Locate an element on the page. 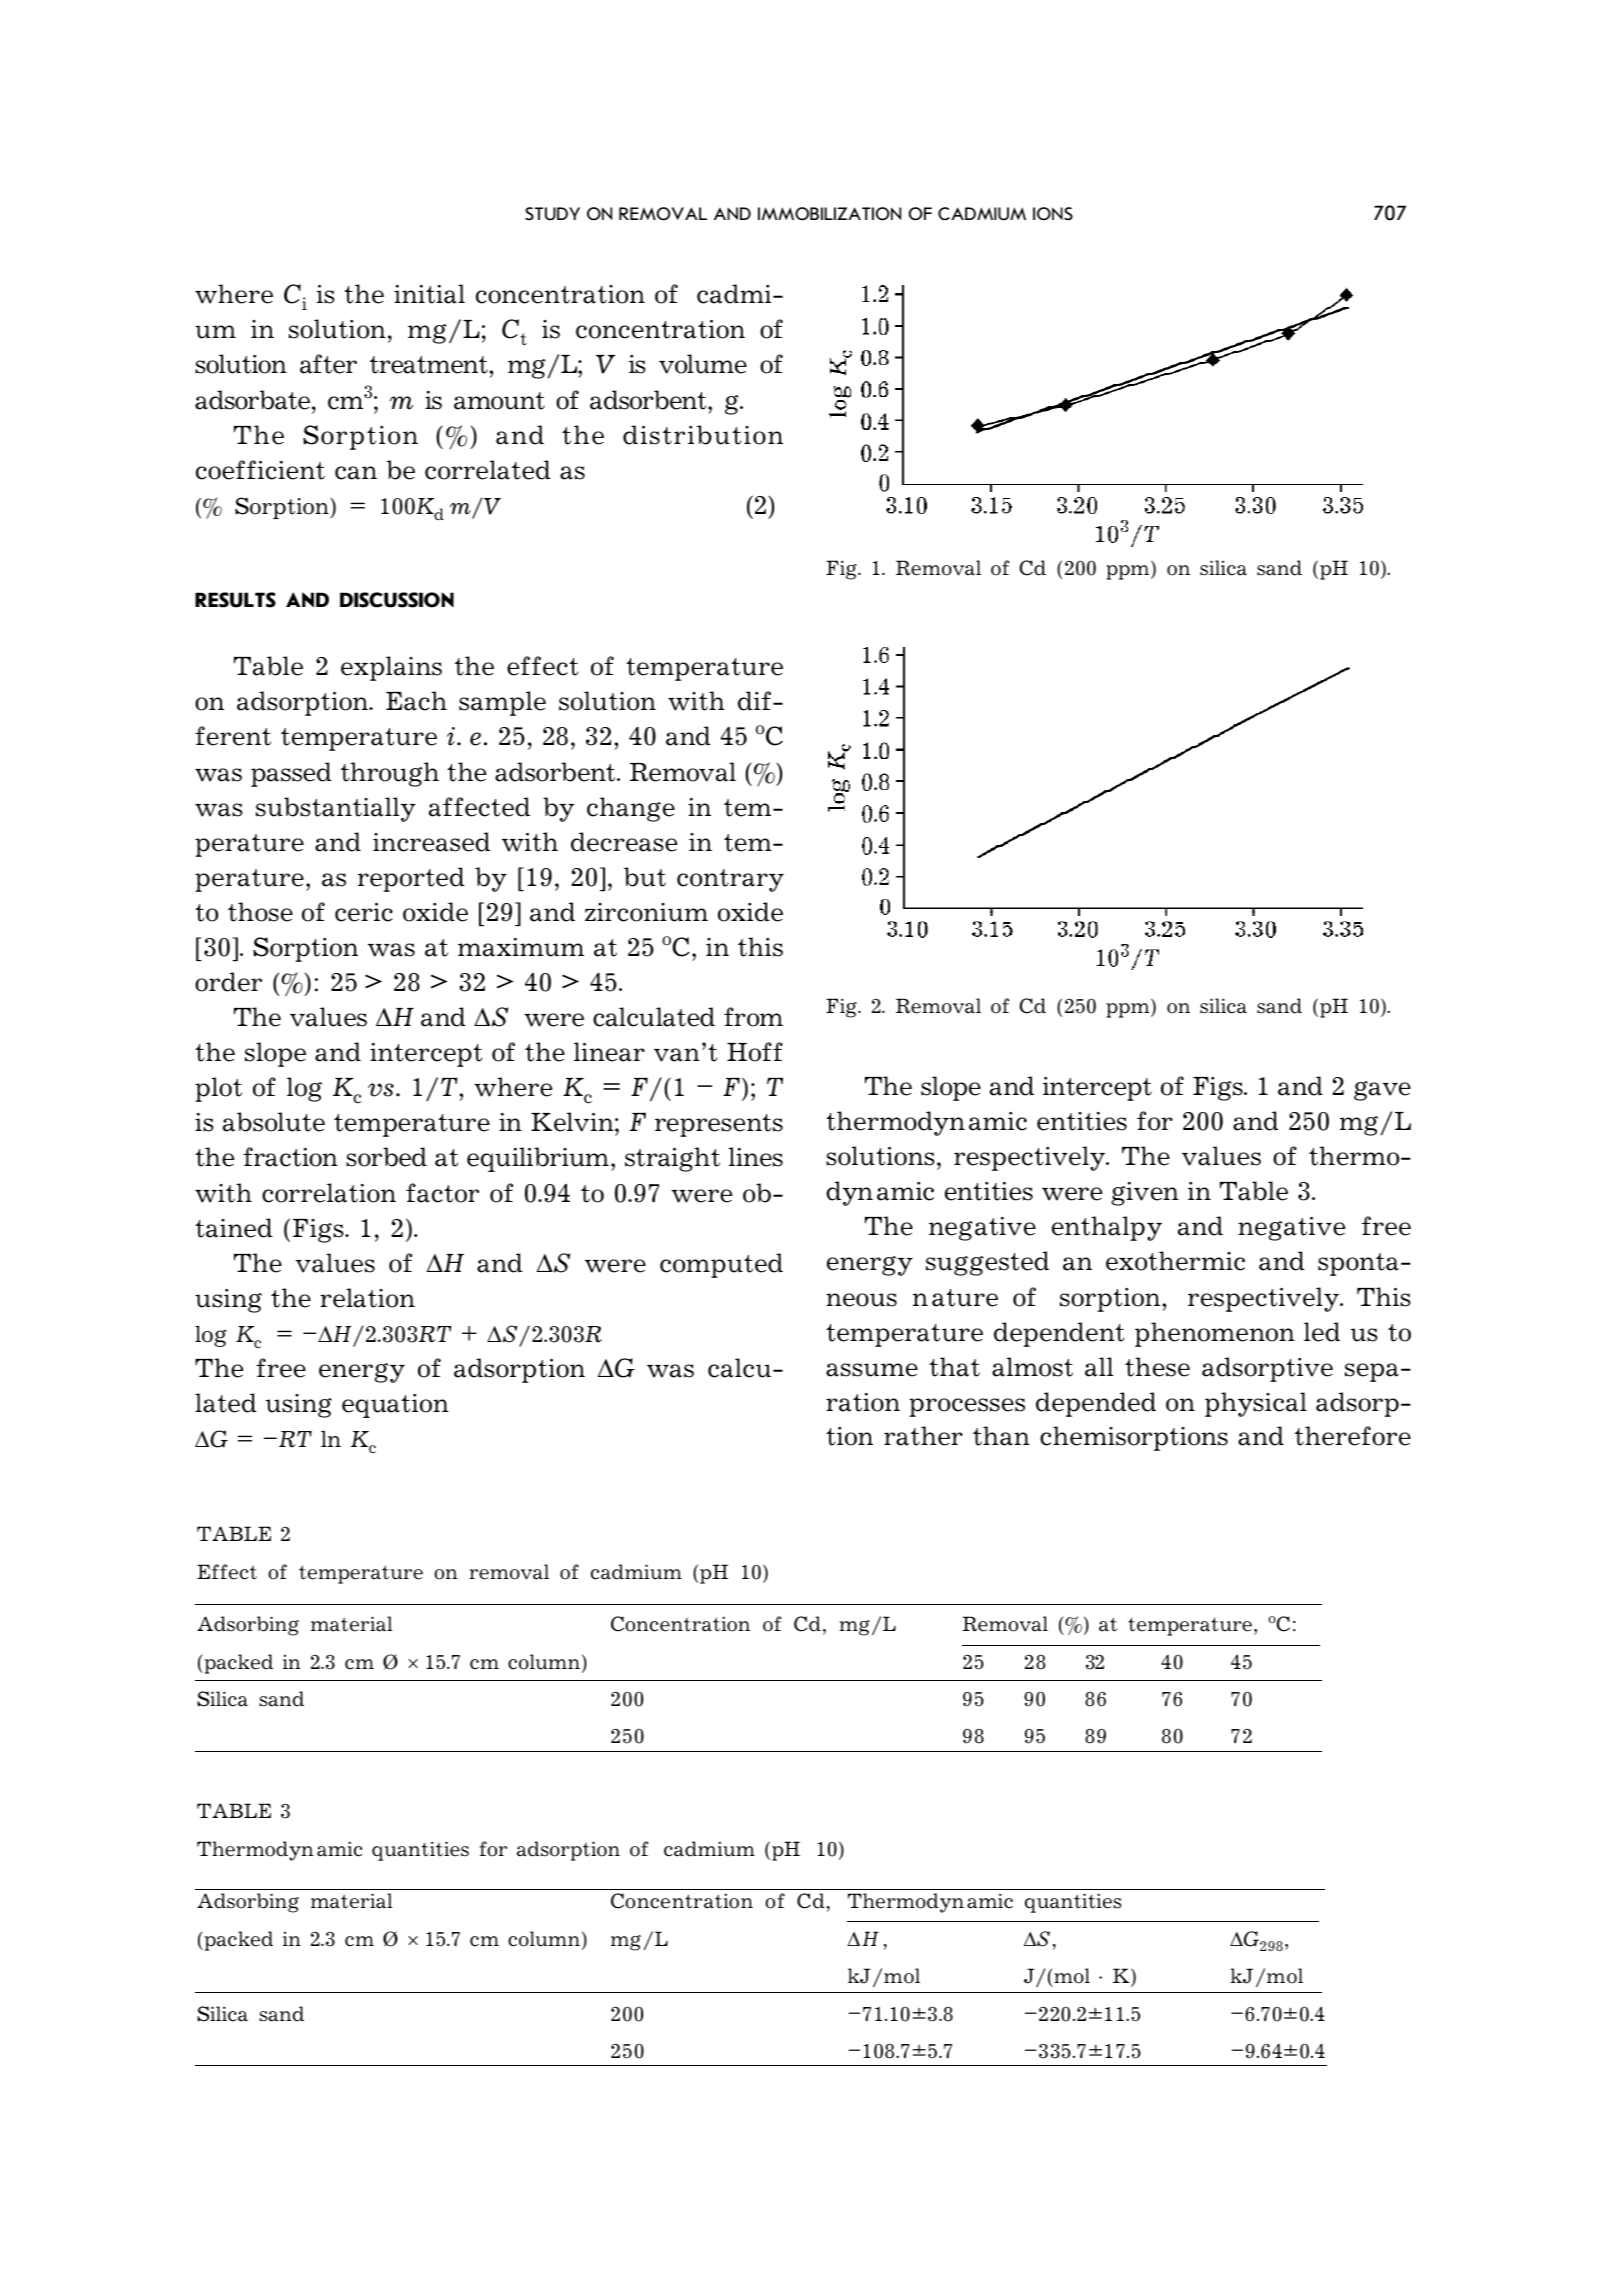 This document has width=1606, height=2270. factor is located at coordinates (442, 1193).
